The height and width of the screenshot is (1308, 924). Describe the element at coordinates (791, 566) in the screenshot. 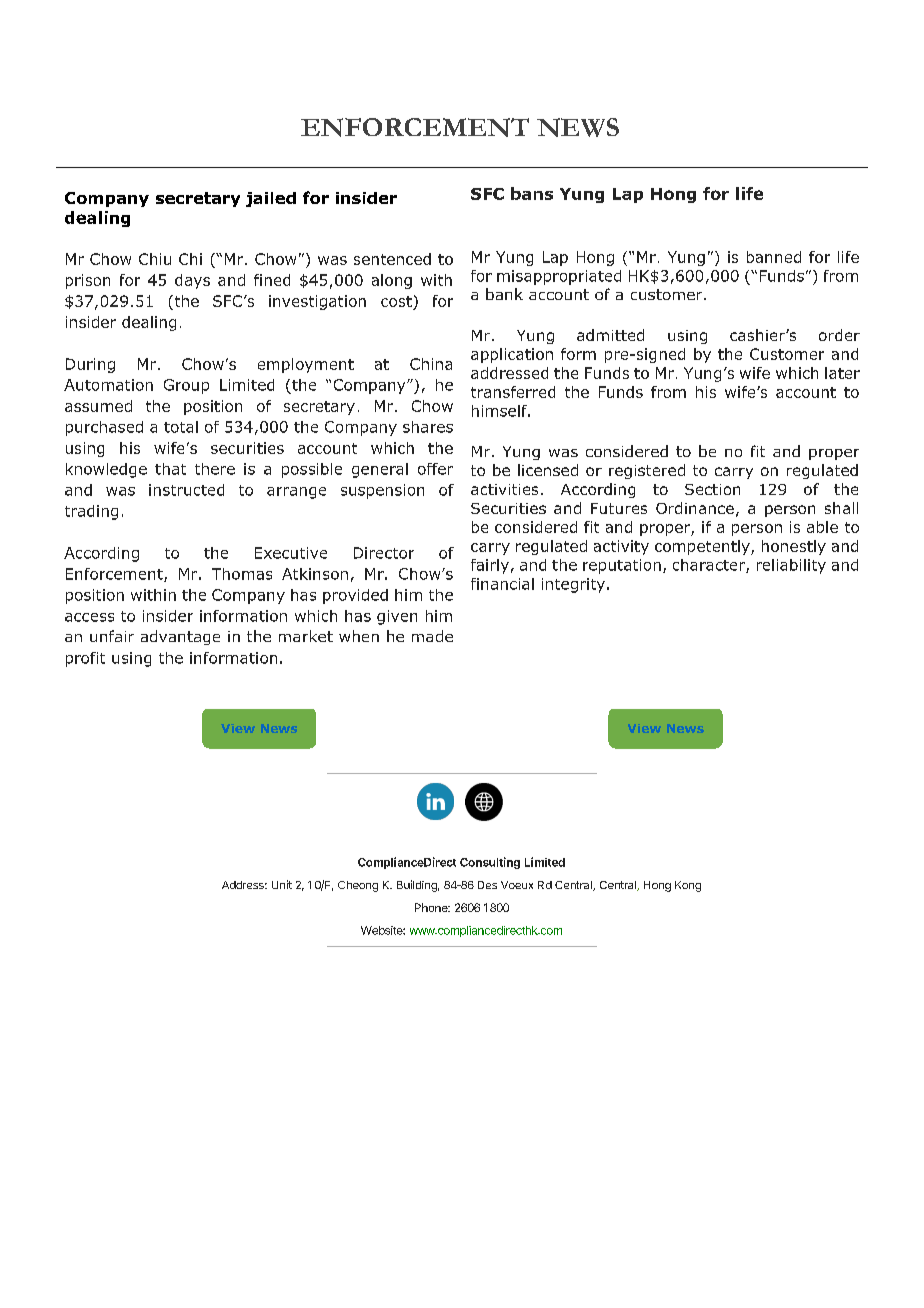

I see `reliability` at that location.
